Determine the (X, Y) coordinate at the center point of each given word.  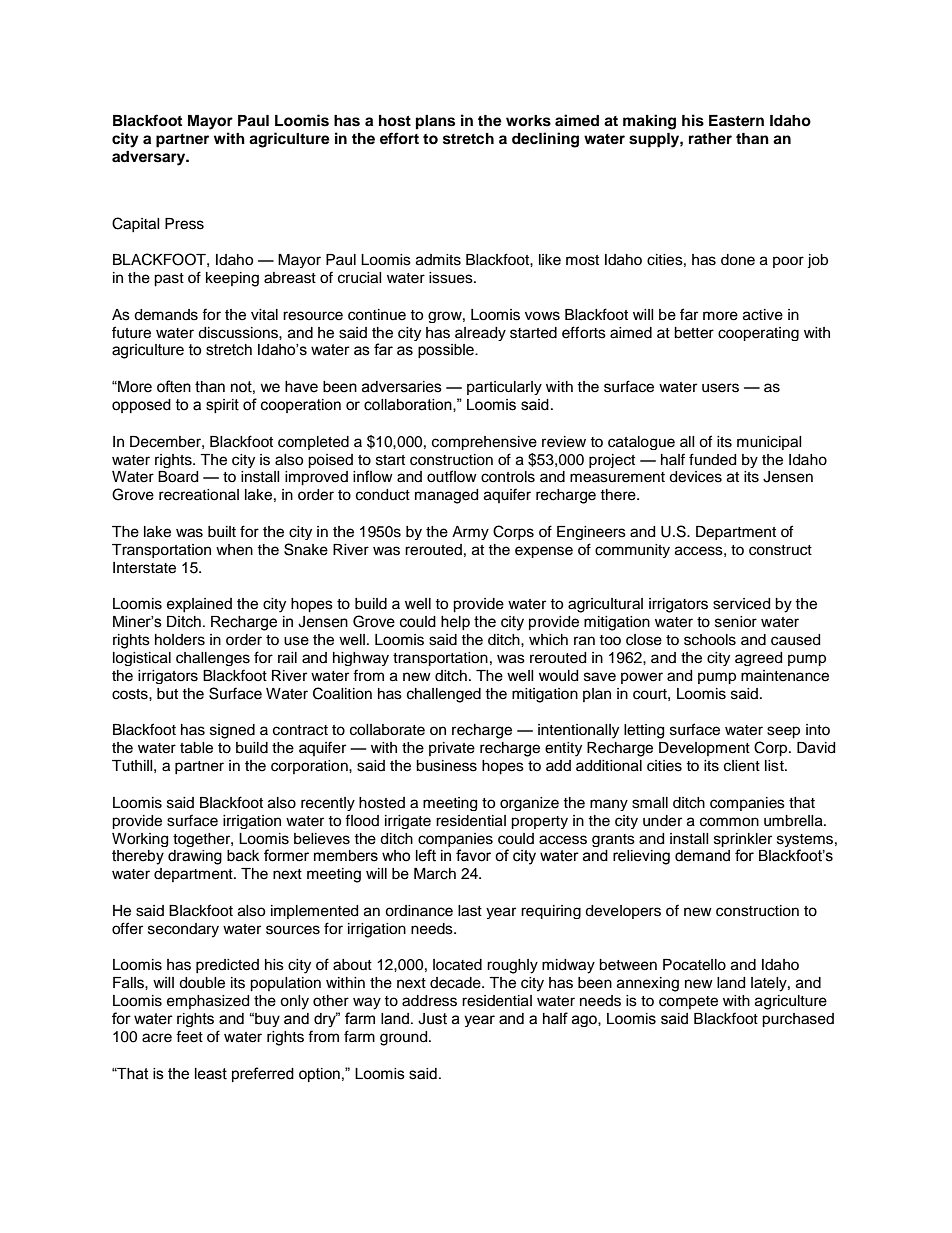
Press (184, 224)
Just (432, 1019)
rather (710, 138)
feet (189, 1036)
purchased (798, 1020)
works (528, 121)
